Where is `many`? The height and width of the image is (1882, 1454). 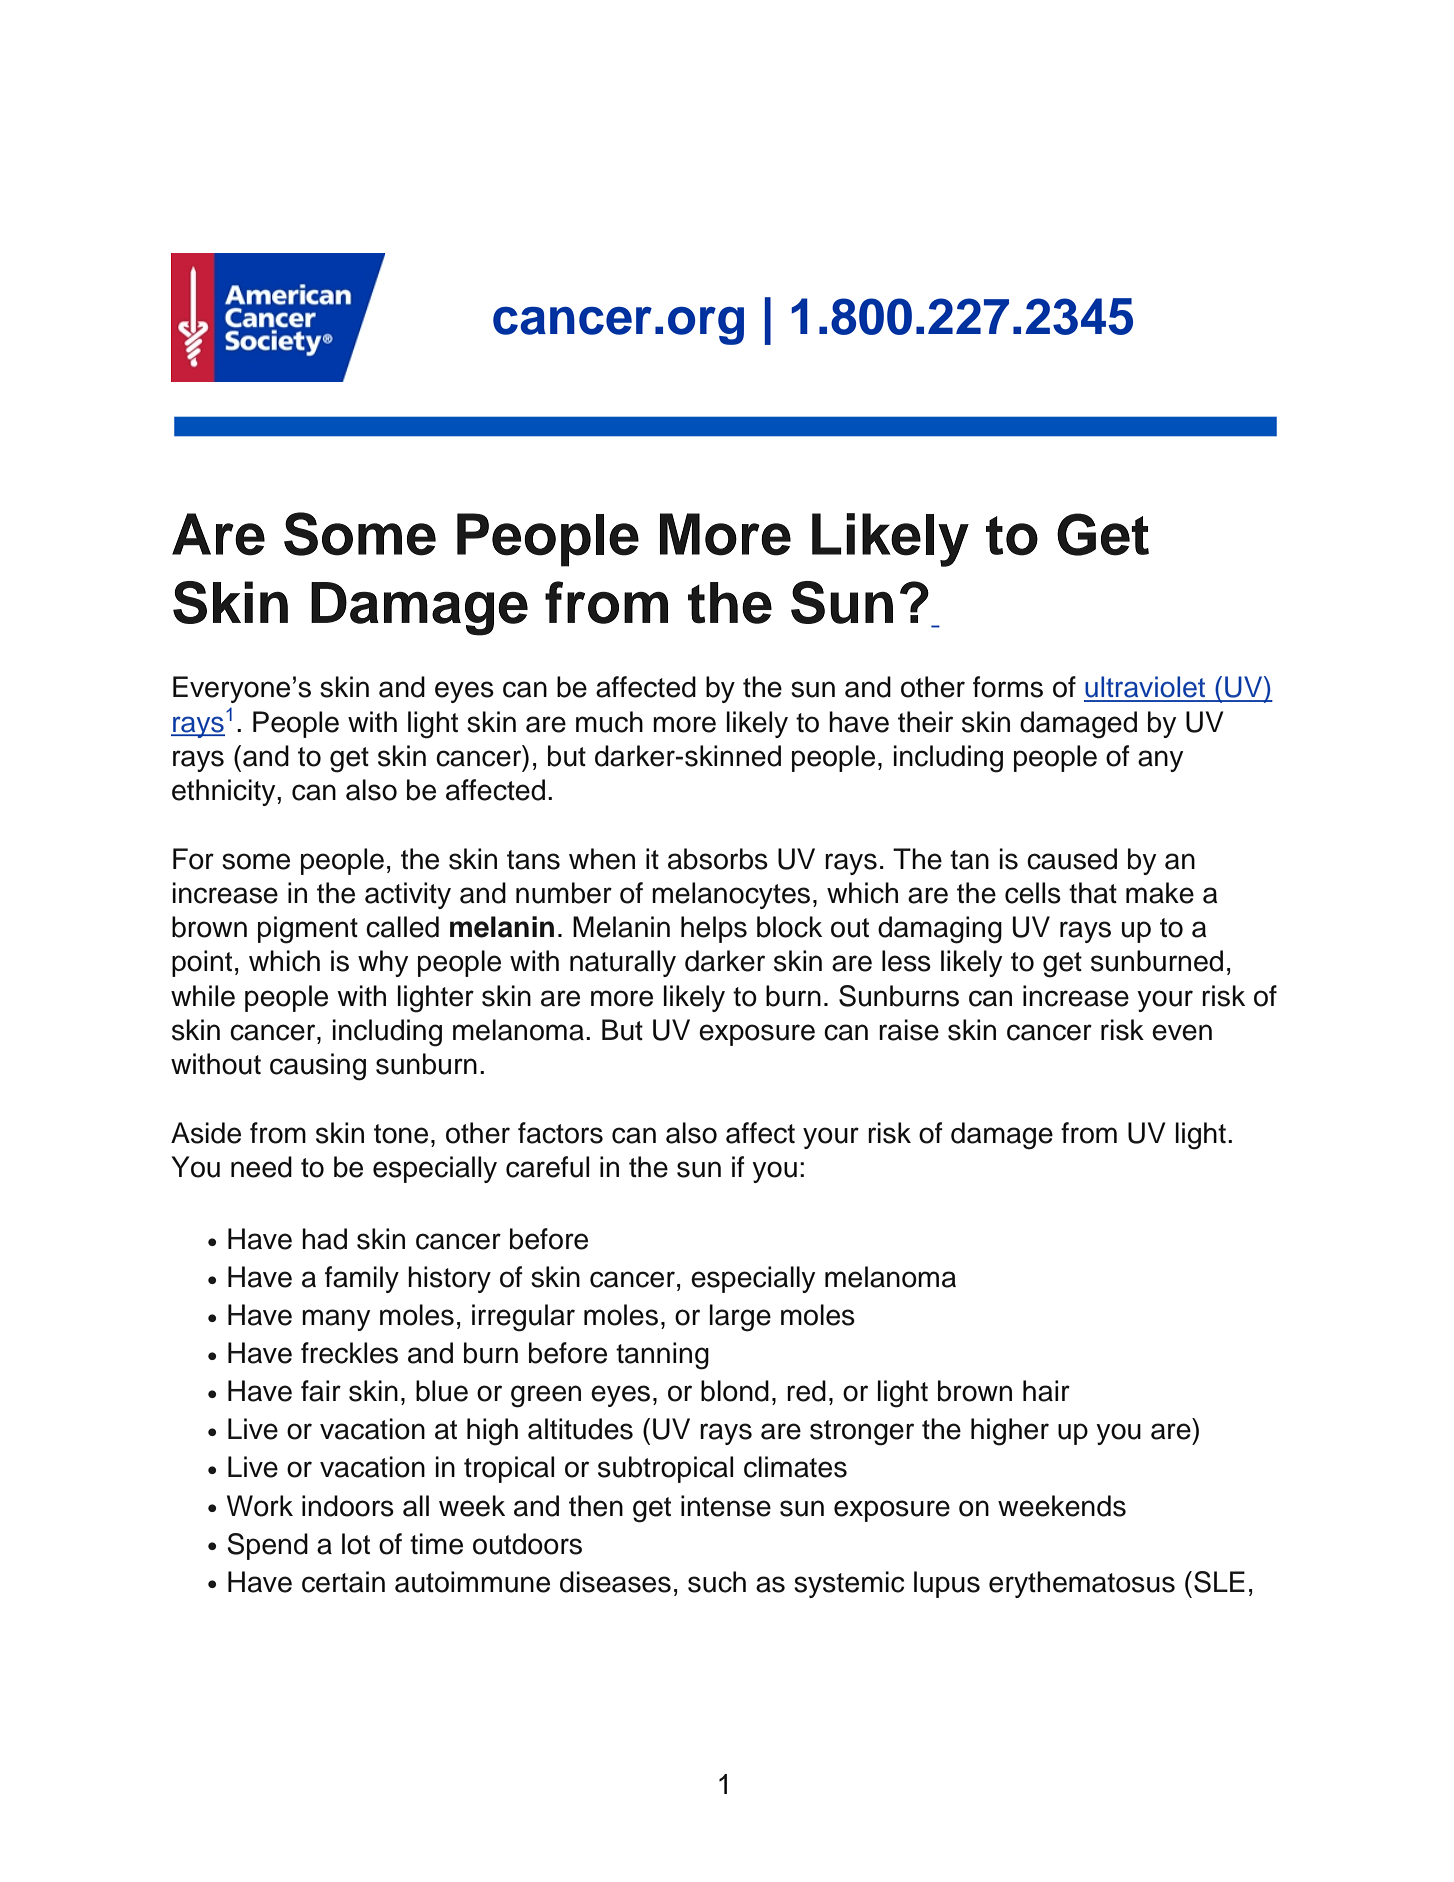
many is located at coordinates (336, 1320).
